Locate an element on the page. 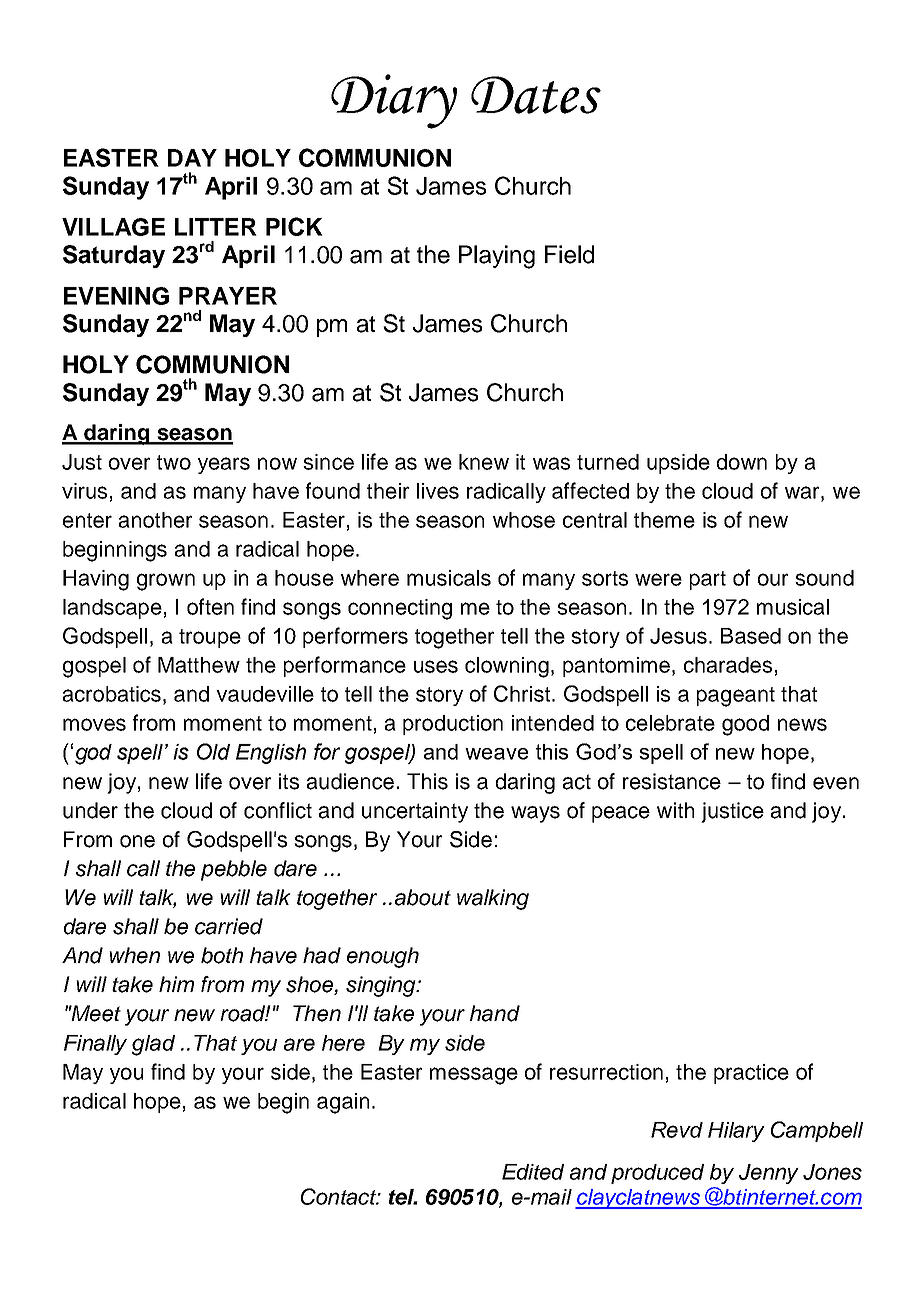 This image has width=924, height=1308. Matthew is located at coordinates (199, 665).
